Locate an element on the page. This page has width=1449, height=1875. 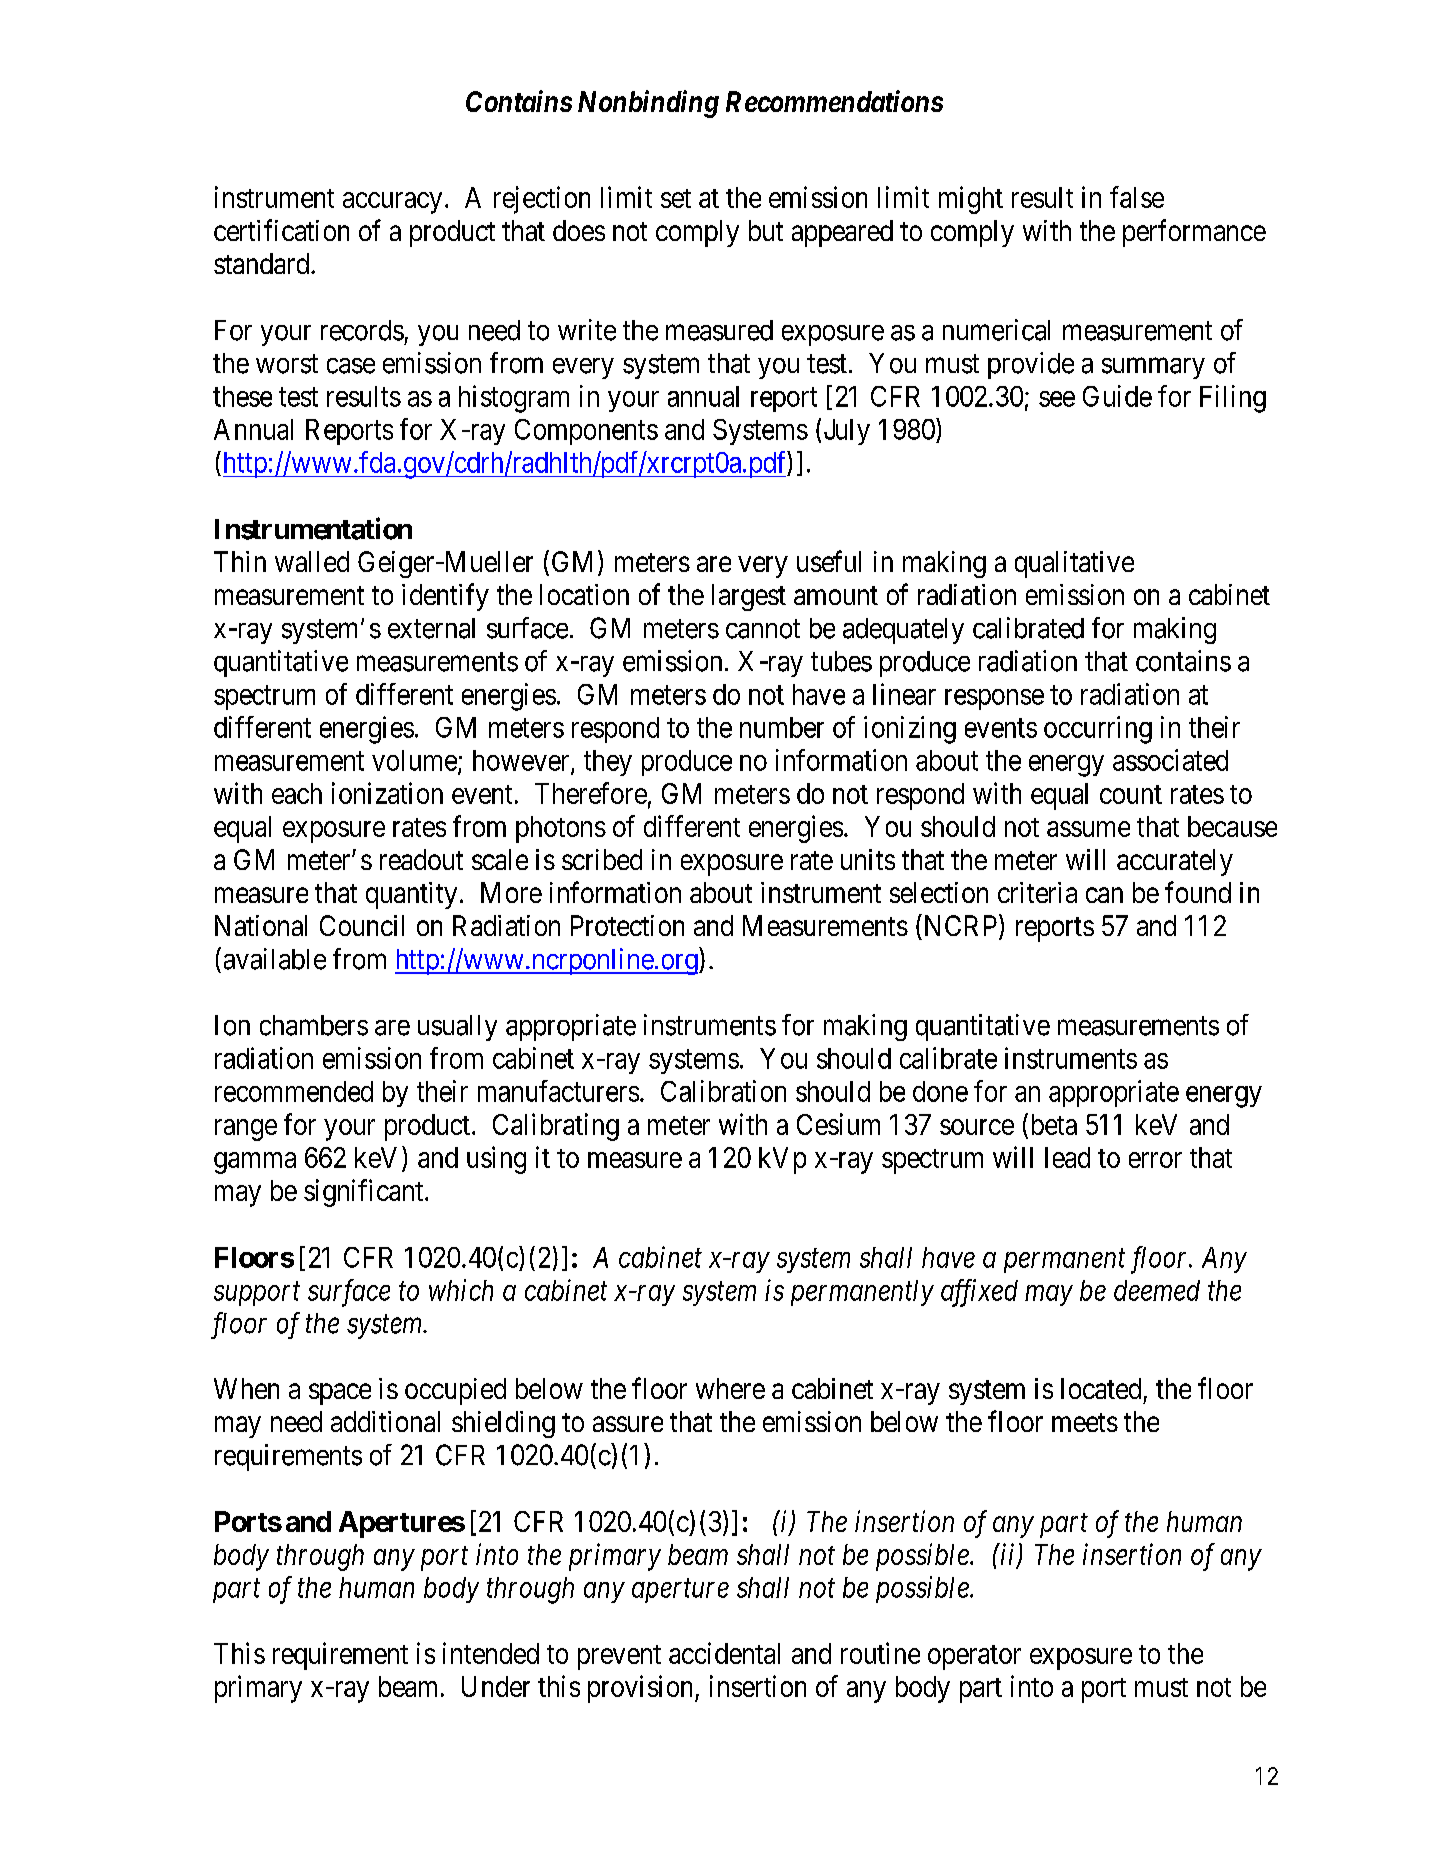
false is located at coordinates (1137, 197).
